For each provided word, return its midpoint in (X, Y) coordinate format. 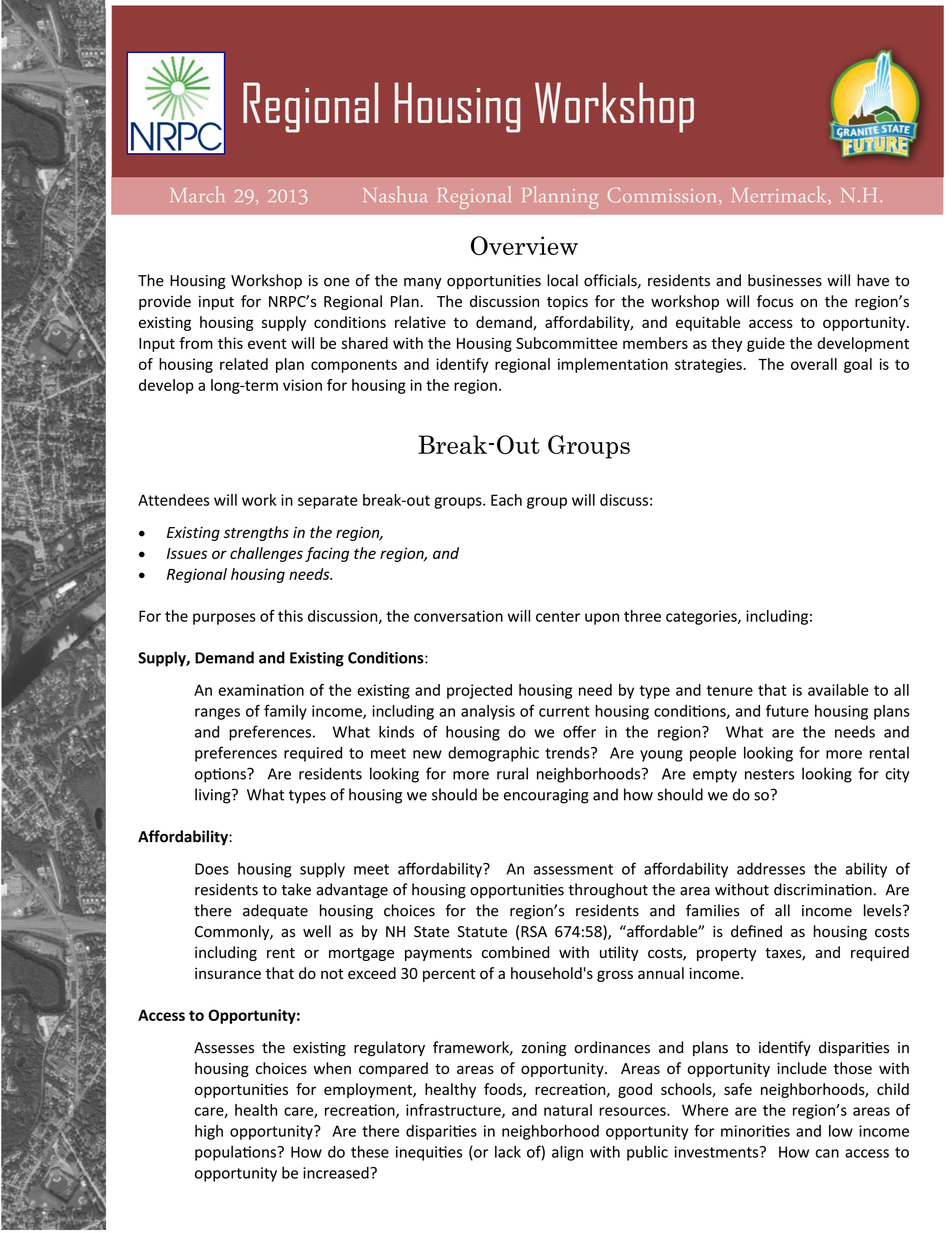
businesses (785, 280)
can (827, 1153)
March (197, 194)
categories (702, 617)
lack (508, 1152)
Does (212, 869)
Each (506, 500)
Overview (524, 245)
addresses (771, 868)
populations (236, 1153)
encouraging (546, 796)
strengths (256, 533)
